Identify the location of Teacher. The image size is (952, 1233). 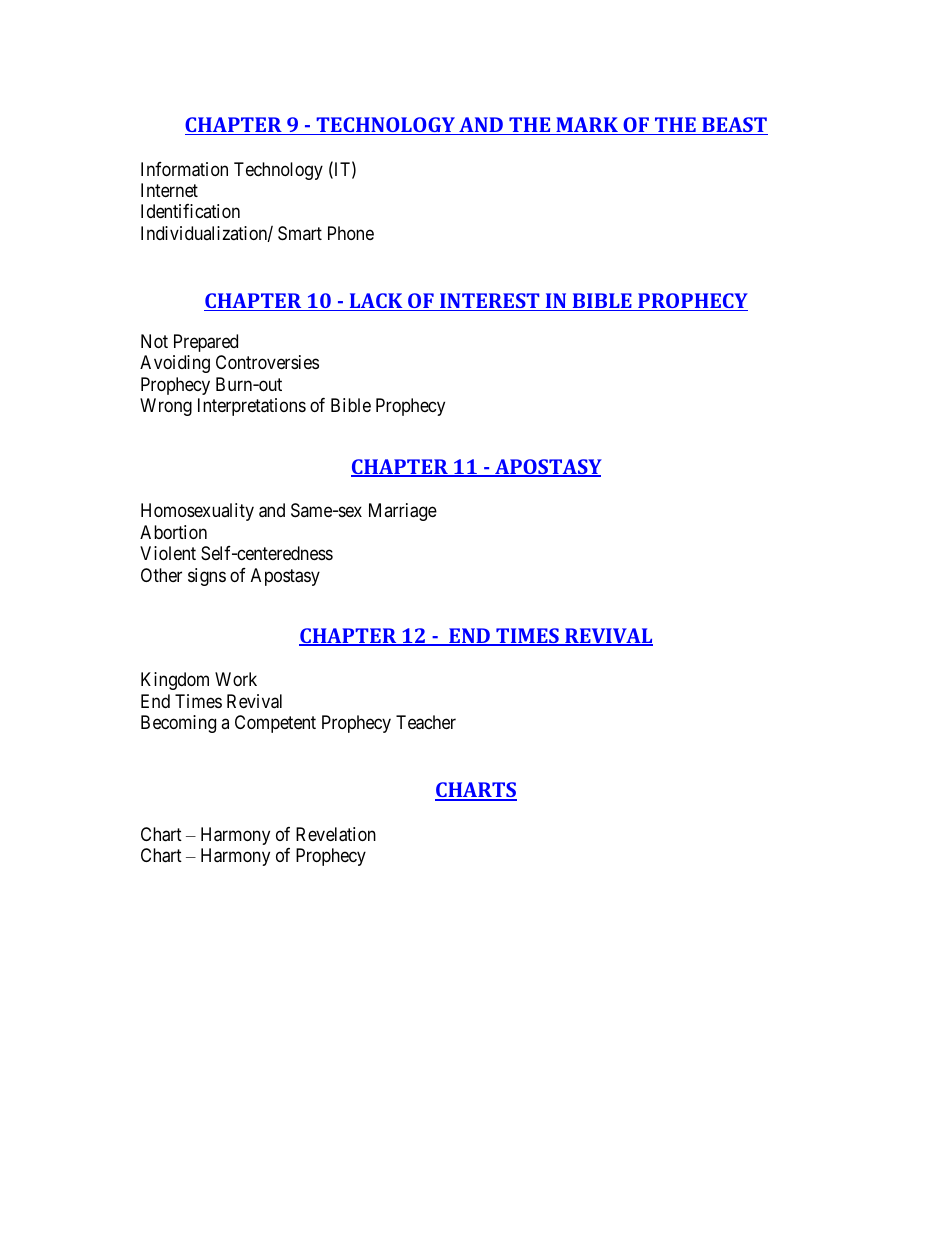
(426, 722).
